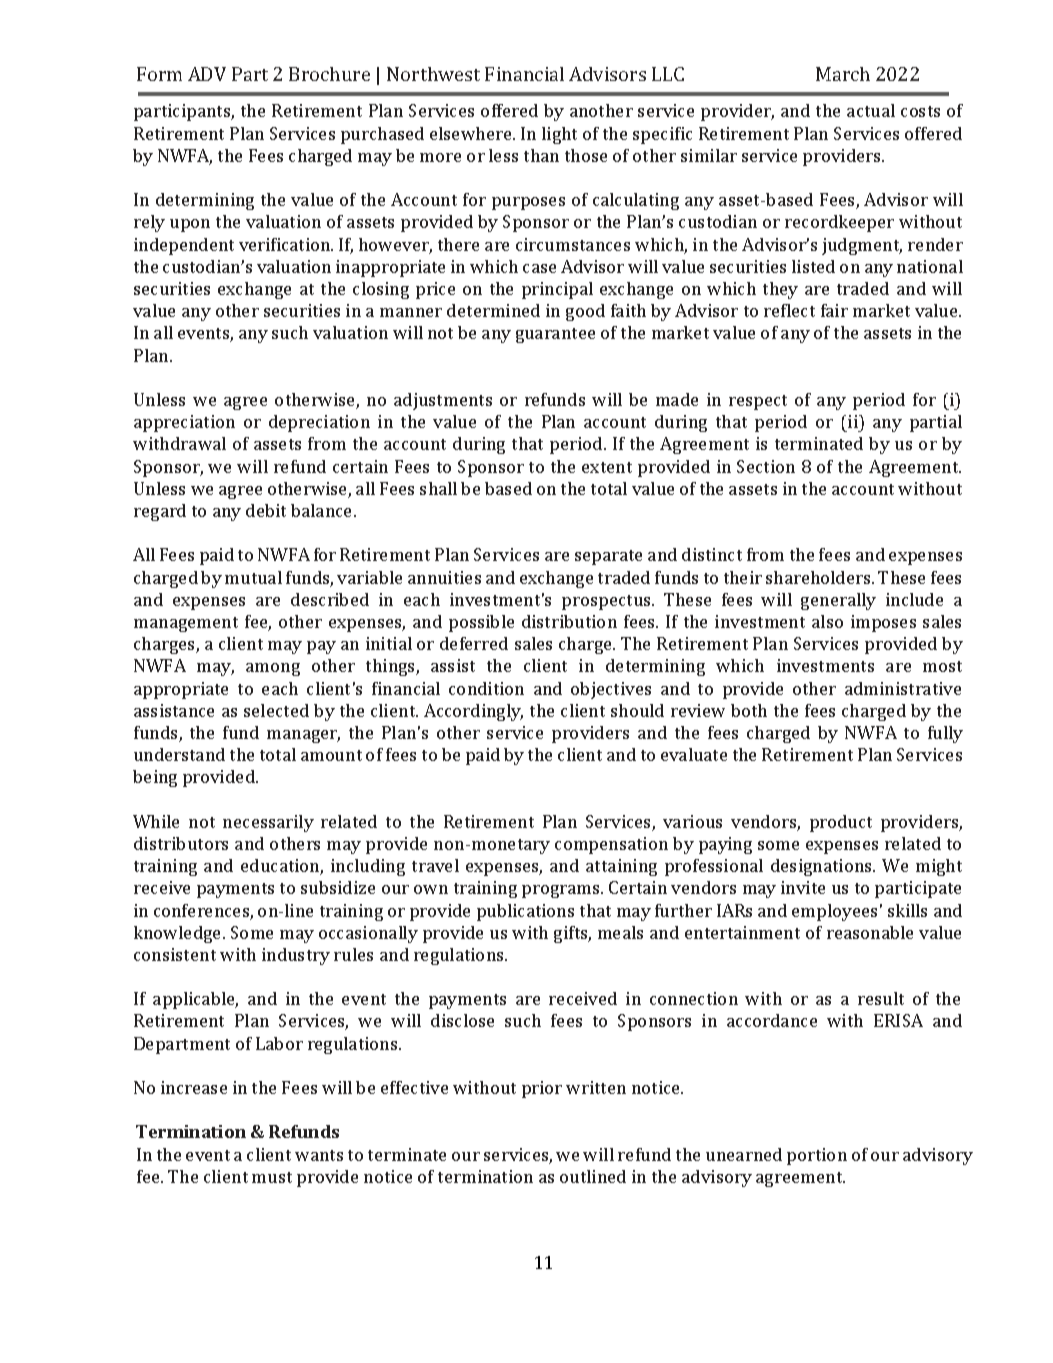 The width and height of the document is (1053, 1363). Describe the element at coordinates (569, 621) in the document. I see `distribution` at that location.
